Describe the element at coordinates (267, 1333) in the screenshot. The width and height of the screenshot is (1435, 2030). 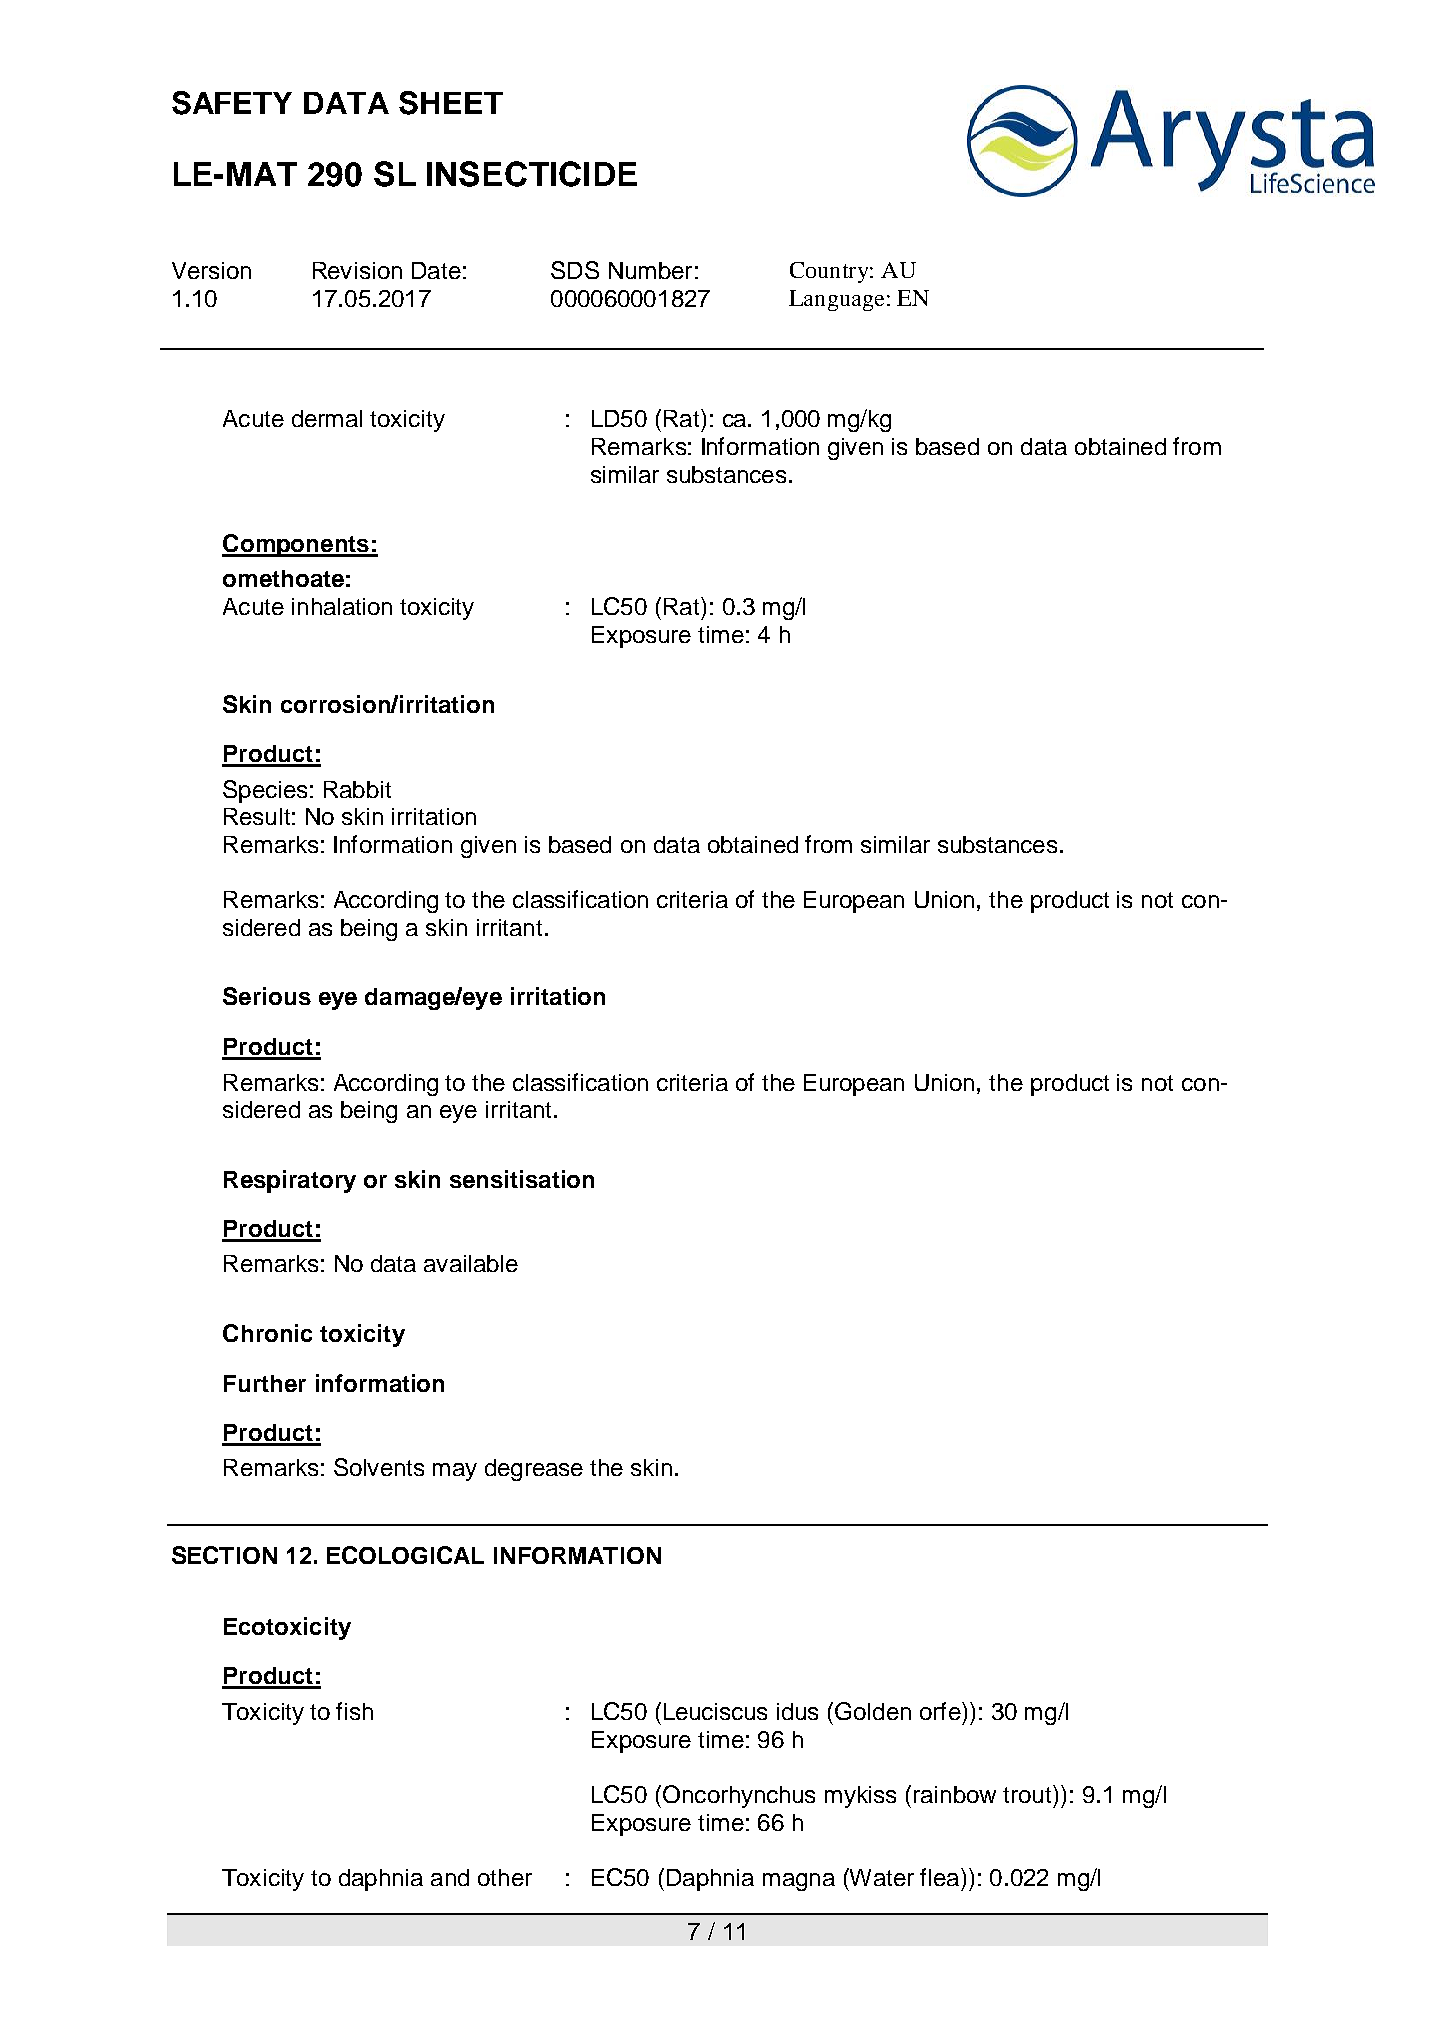
I see `Chronic` at that location.
